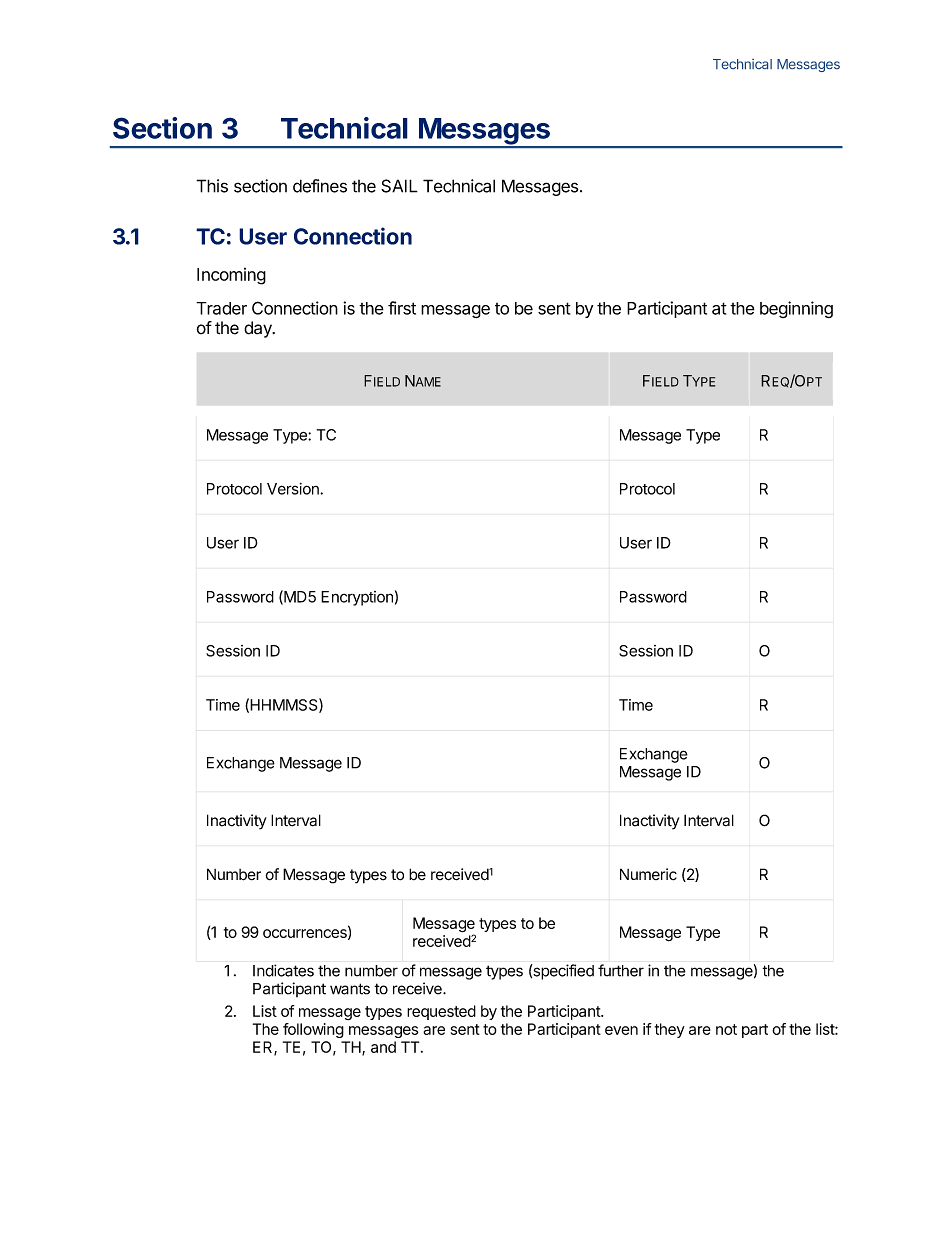 The image size is (952, 1233). I want to click on Indicates, so click(283, 970).
